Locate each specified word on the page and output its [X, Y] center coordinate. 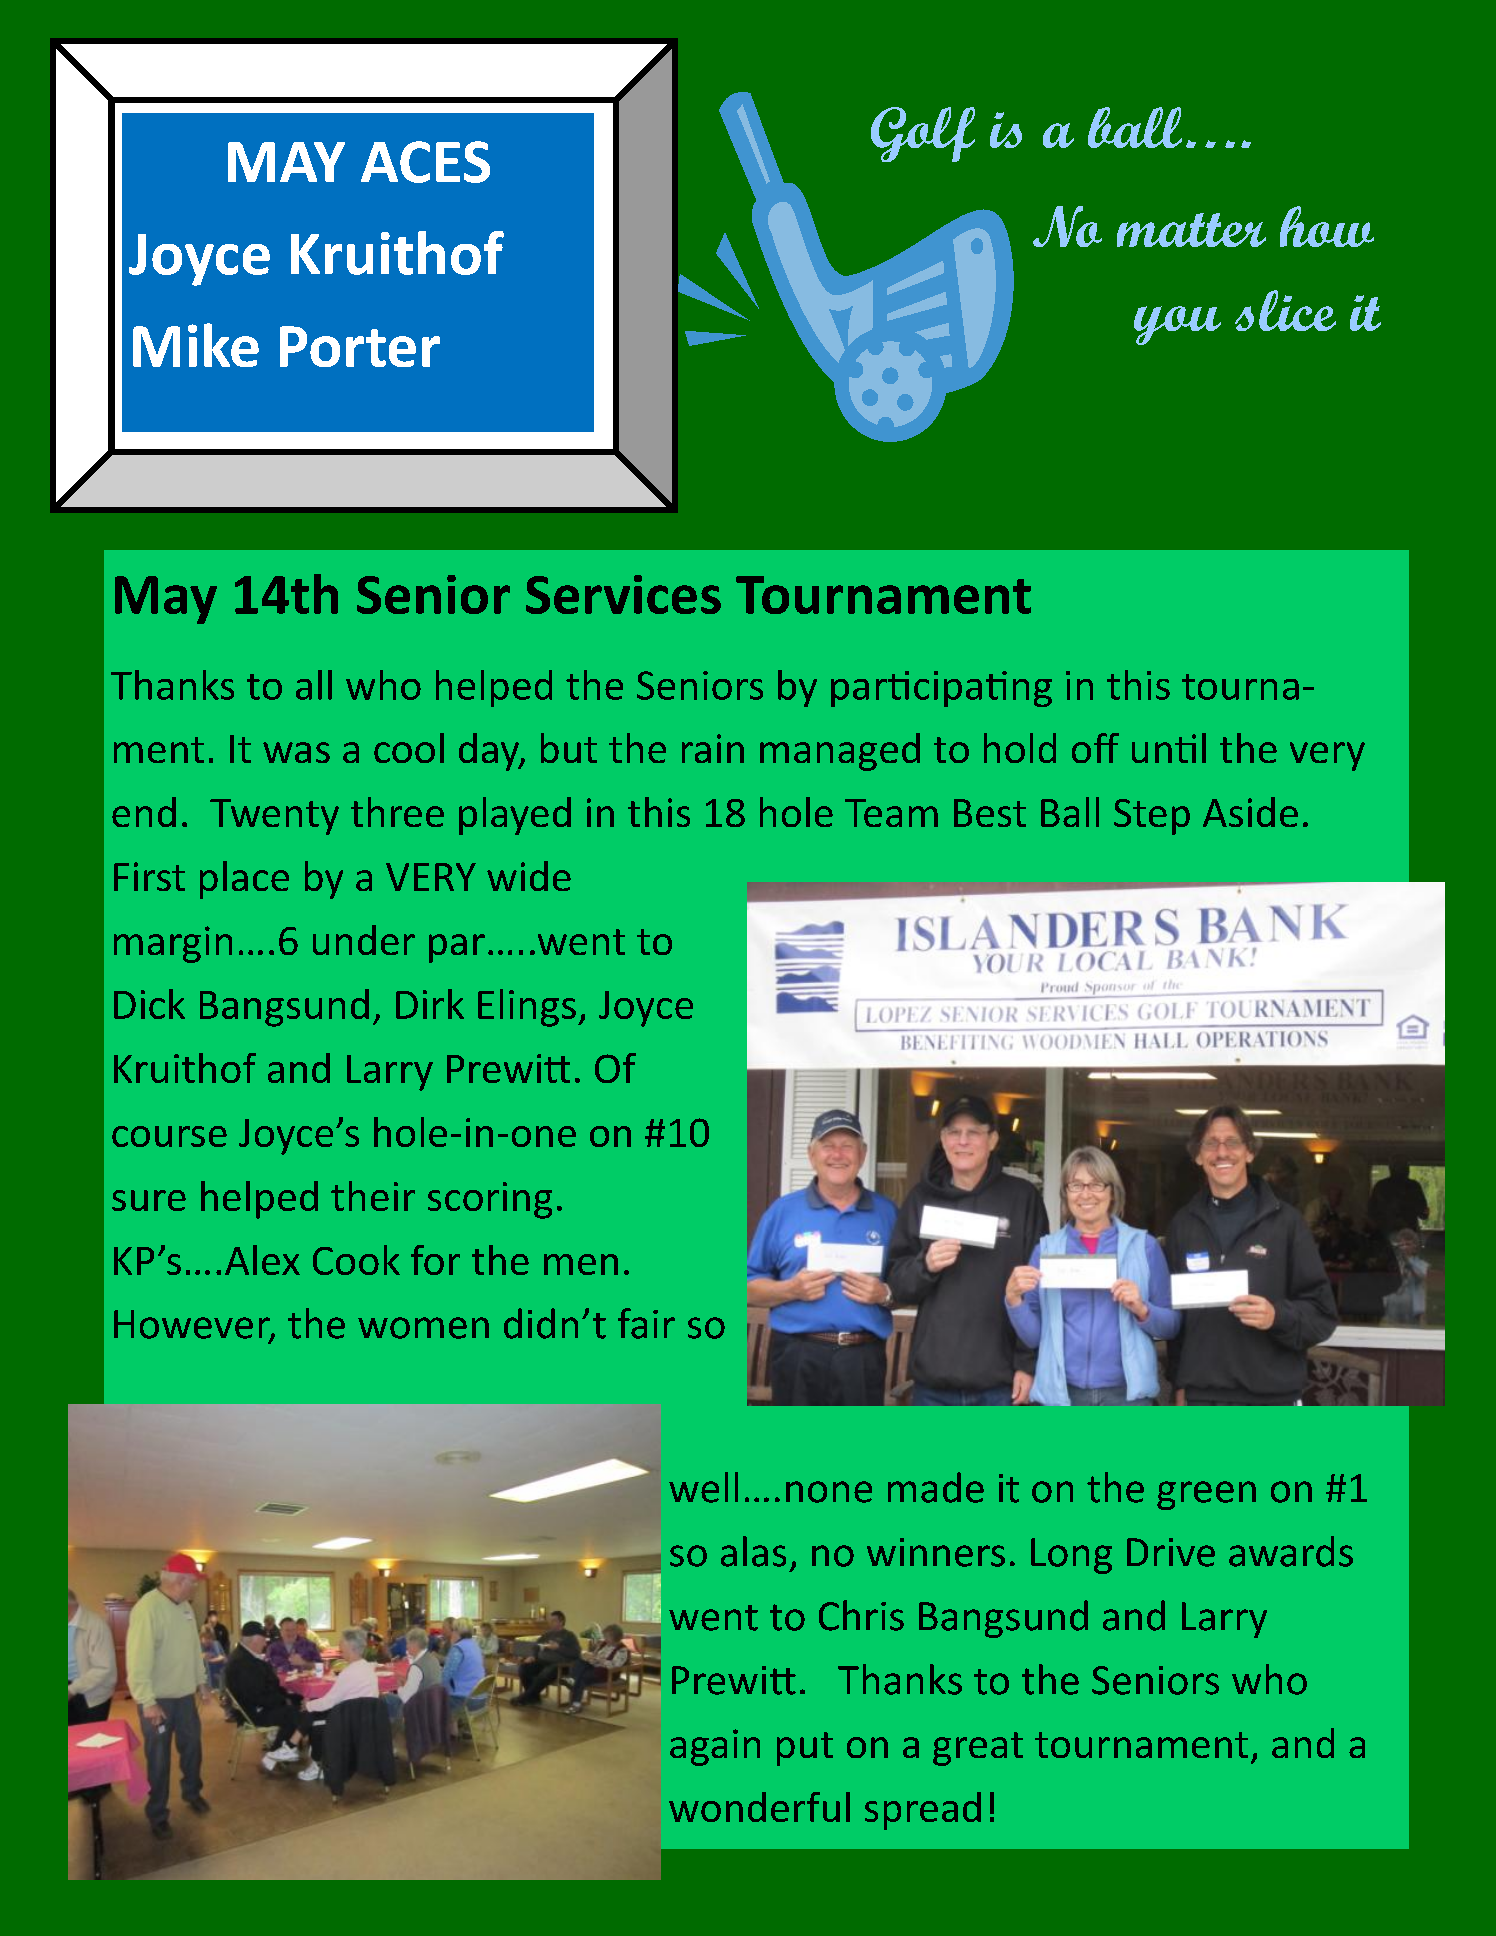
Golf [923, 134]
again [715, 1747]
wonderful [759, 1807]
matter [1191, 230]
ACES [425, 162]
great [978, 1749]
